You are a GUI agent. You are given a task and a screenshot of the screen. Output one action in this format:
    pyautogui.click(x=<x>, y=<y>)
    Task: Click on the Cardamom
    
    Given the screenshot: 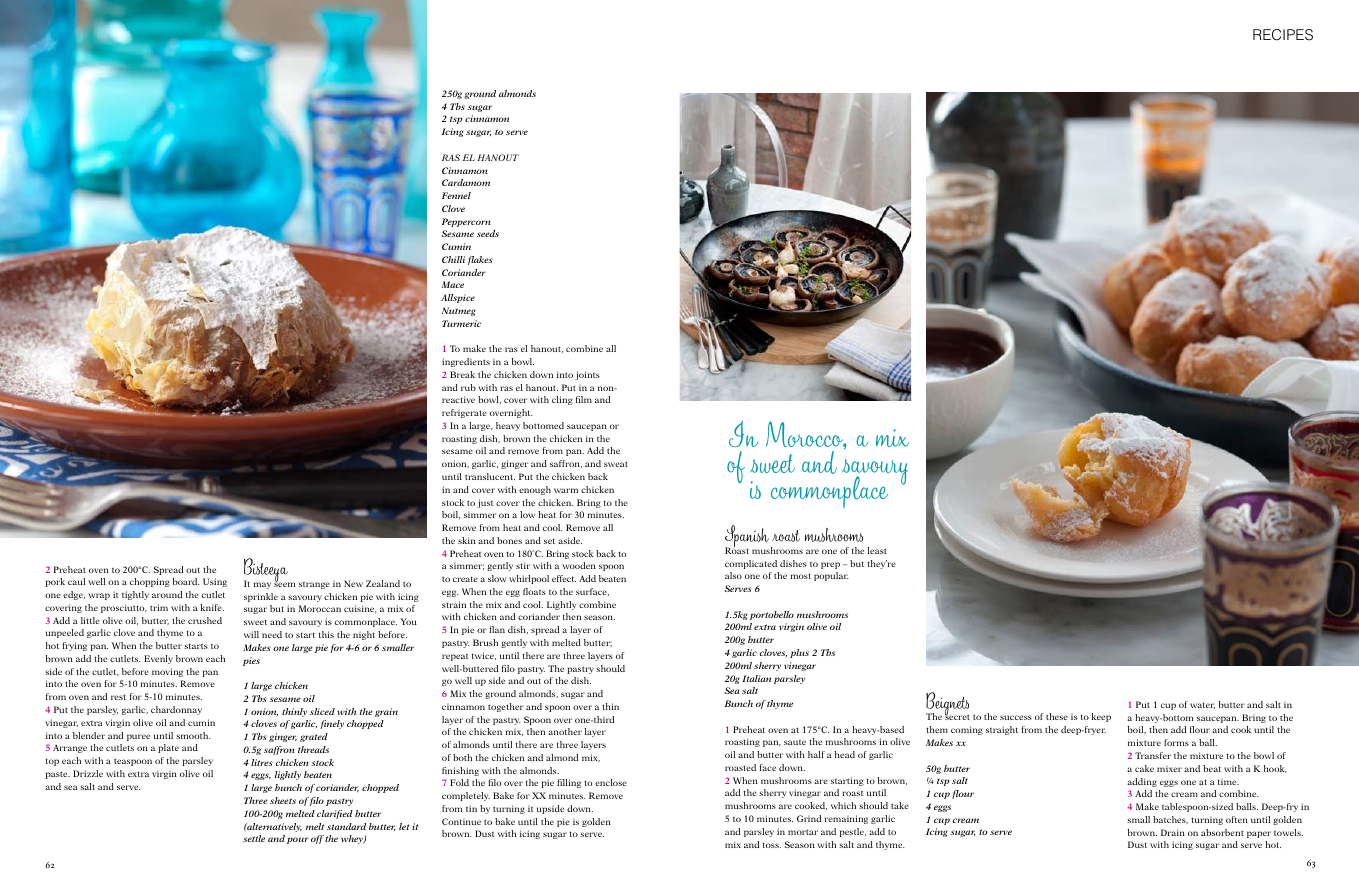 What is the action you would take?
    pyautogui.click(x=466, y=182)
